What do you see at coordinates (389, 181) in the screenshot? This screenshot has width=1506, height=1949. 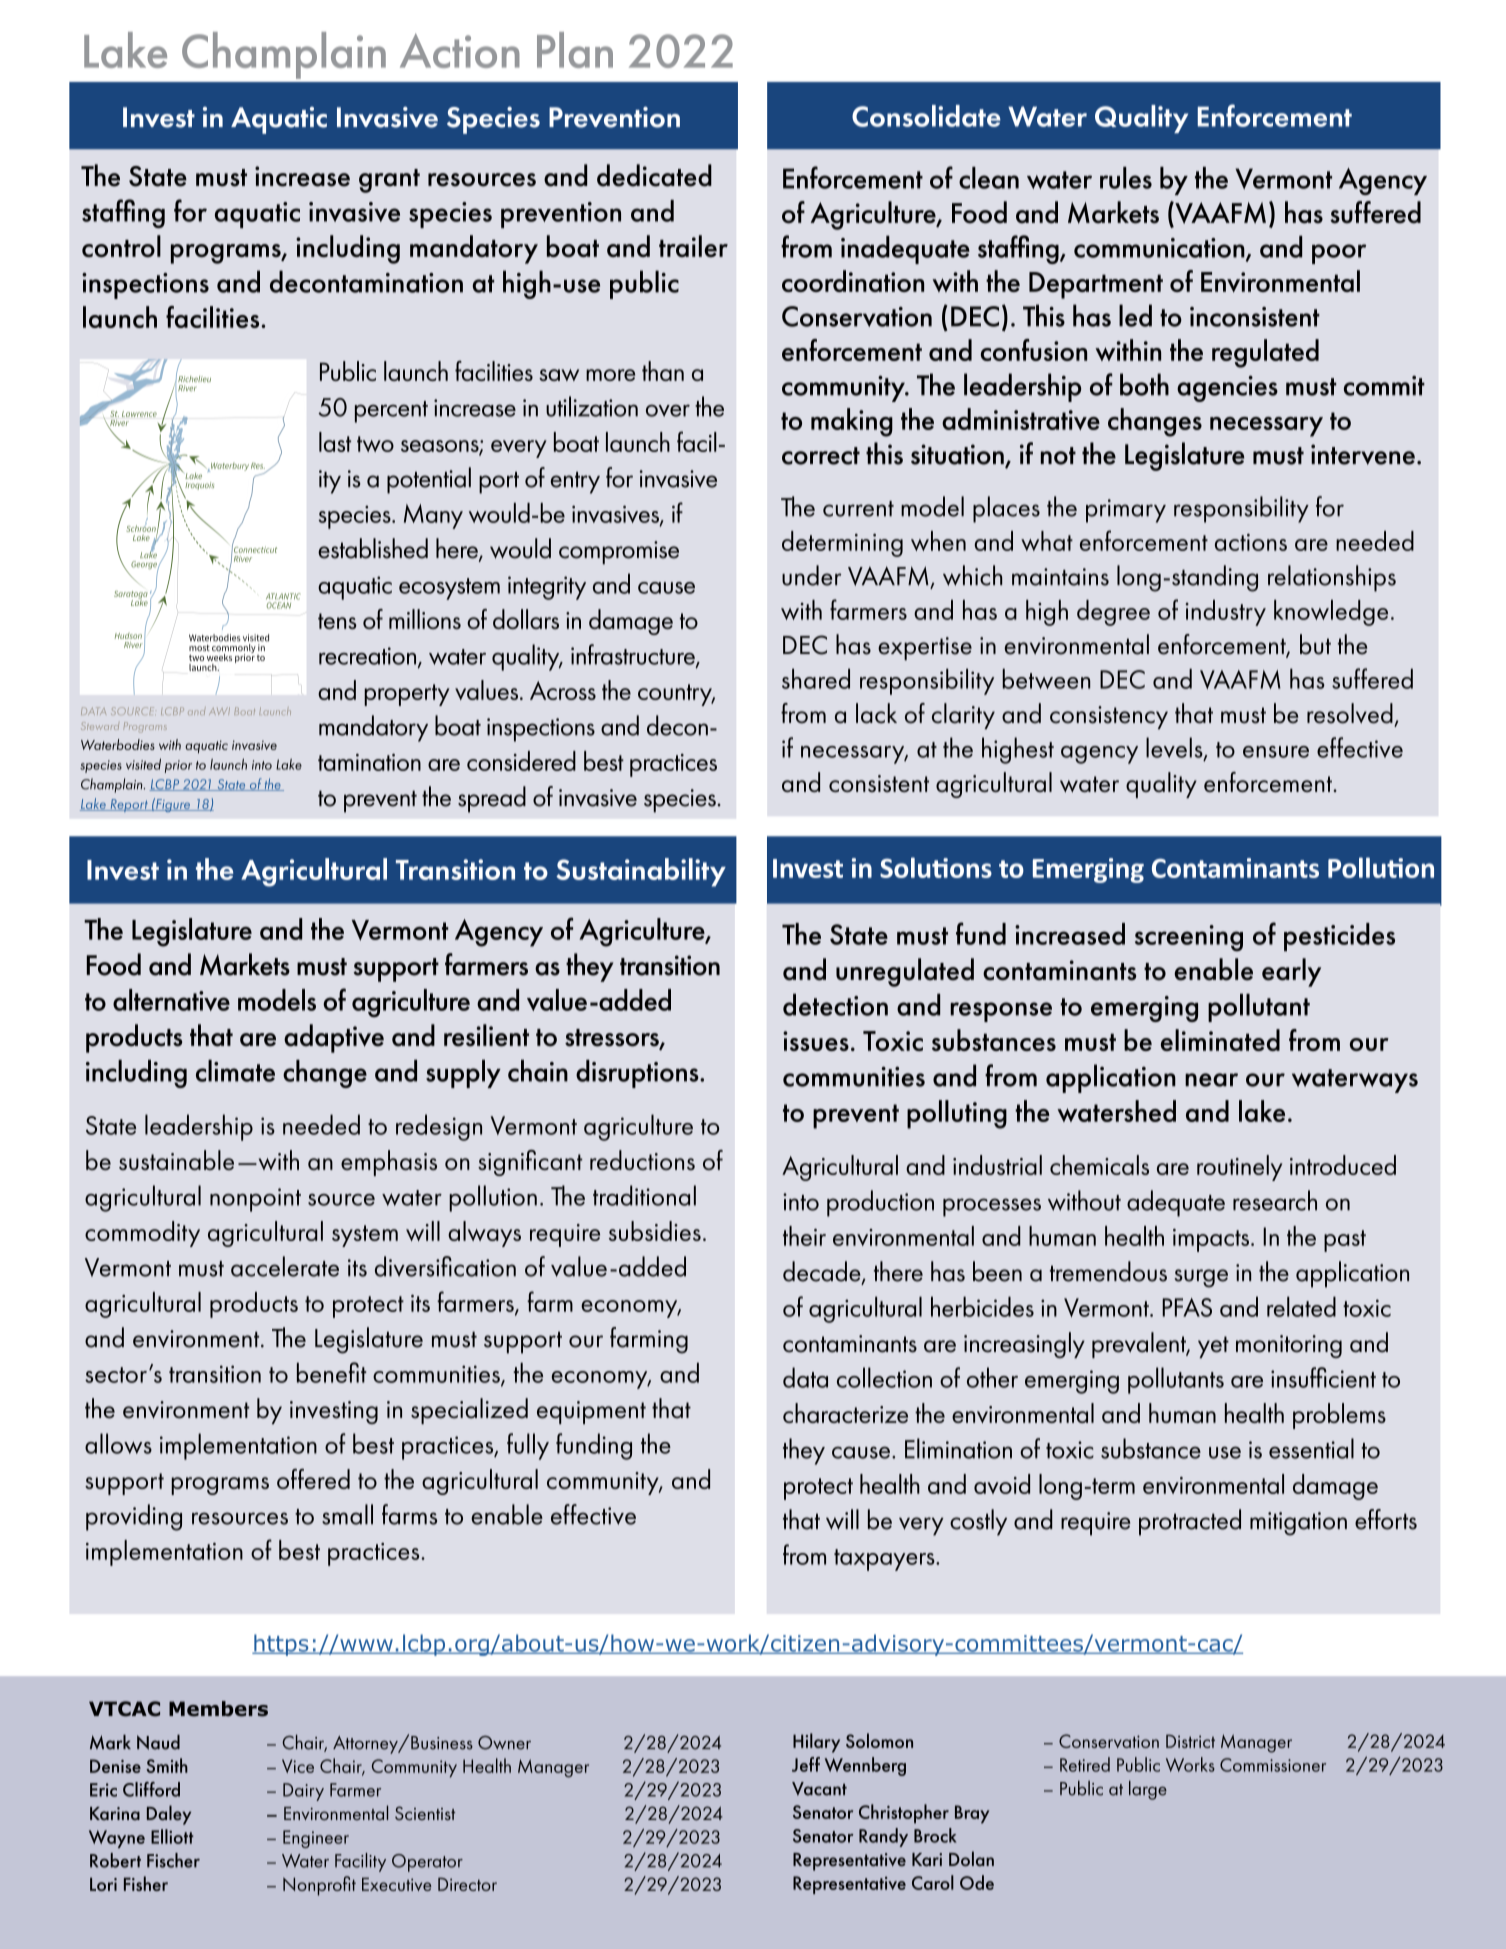 I see `grant` at bounding box center [389, 181].
